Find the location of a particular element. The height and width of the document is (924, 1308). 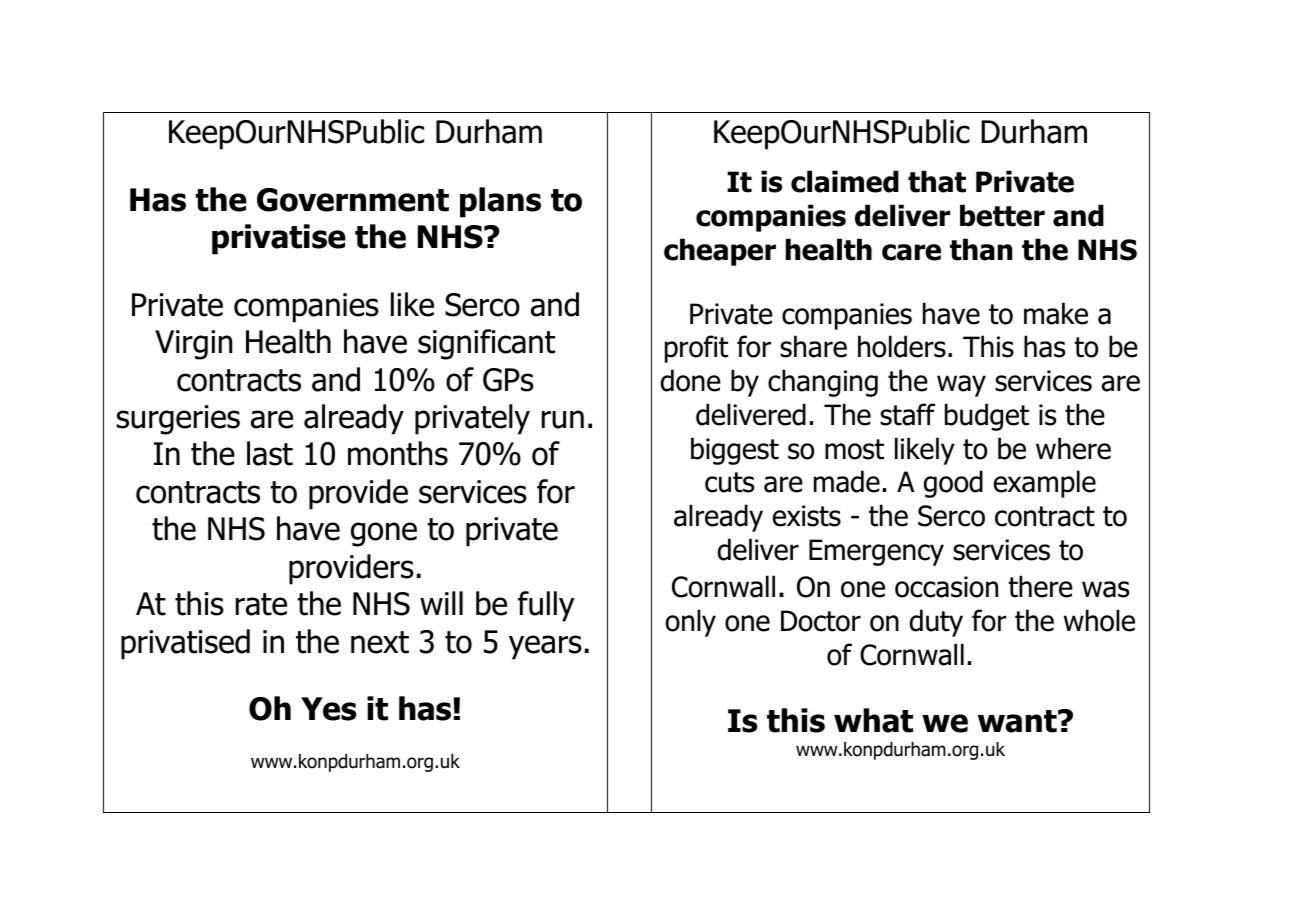

Virgin is located at coordinates (193, 345).
